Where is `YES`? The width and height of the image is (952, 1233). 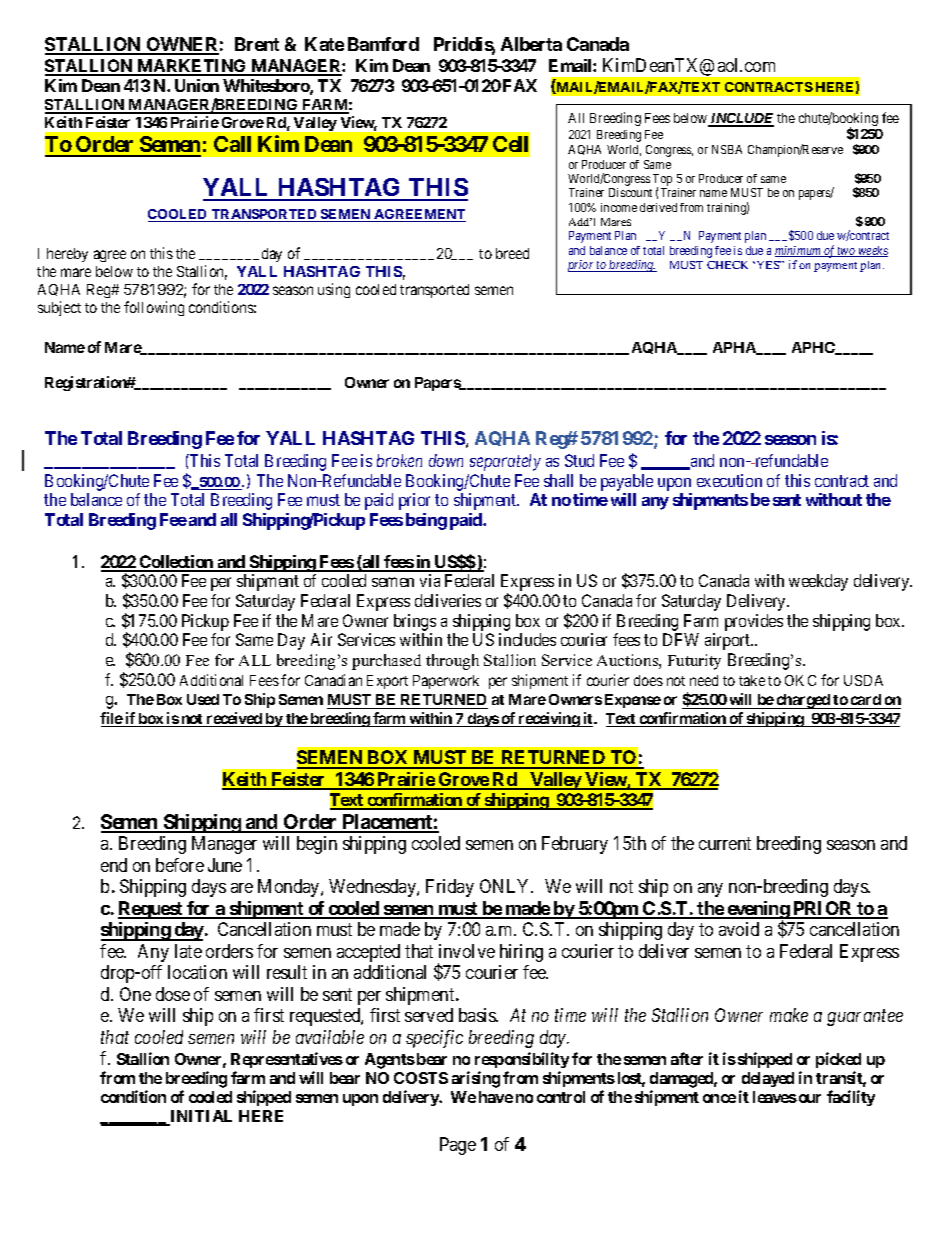 YES is located at coordinates (767, 265).
